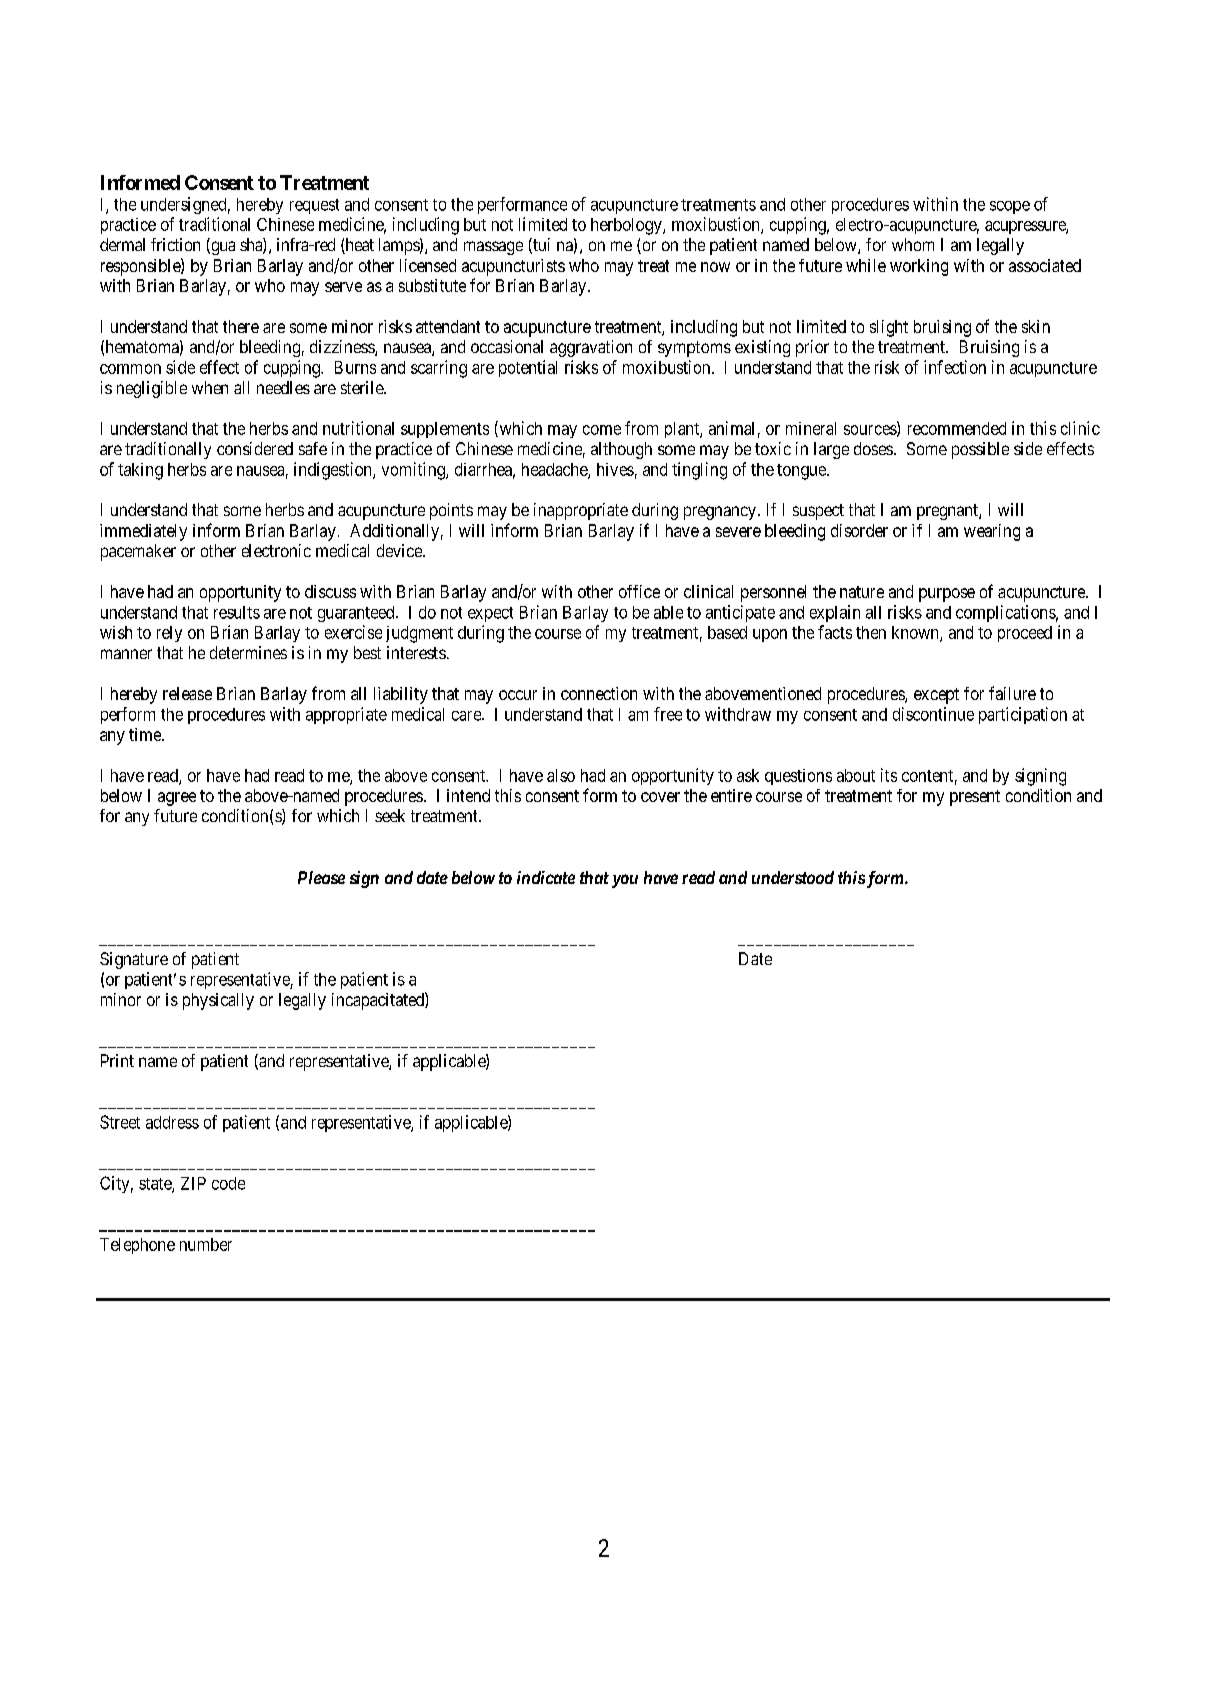 This screenshot has width=1205, height=1705. What do you see at coordinates (187, 693) in the screenshot?
I see `release` at bounding box center [187, 693].
